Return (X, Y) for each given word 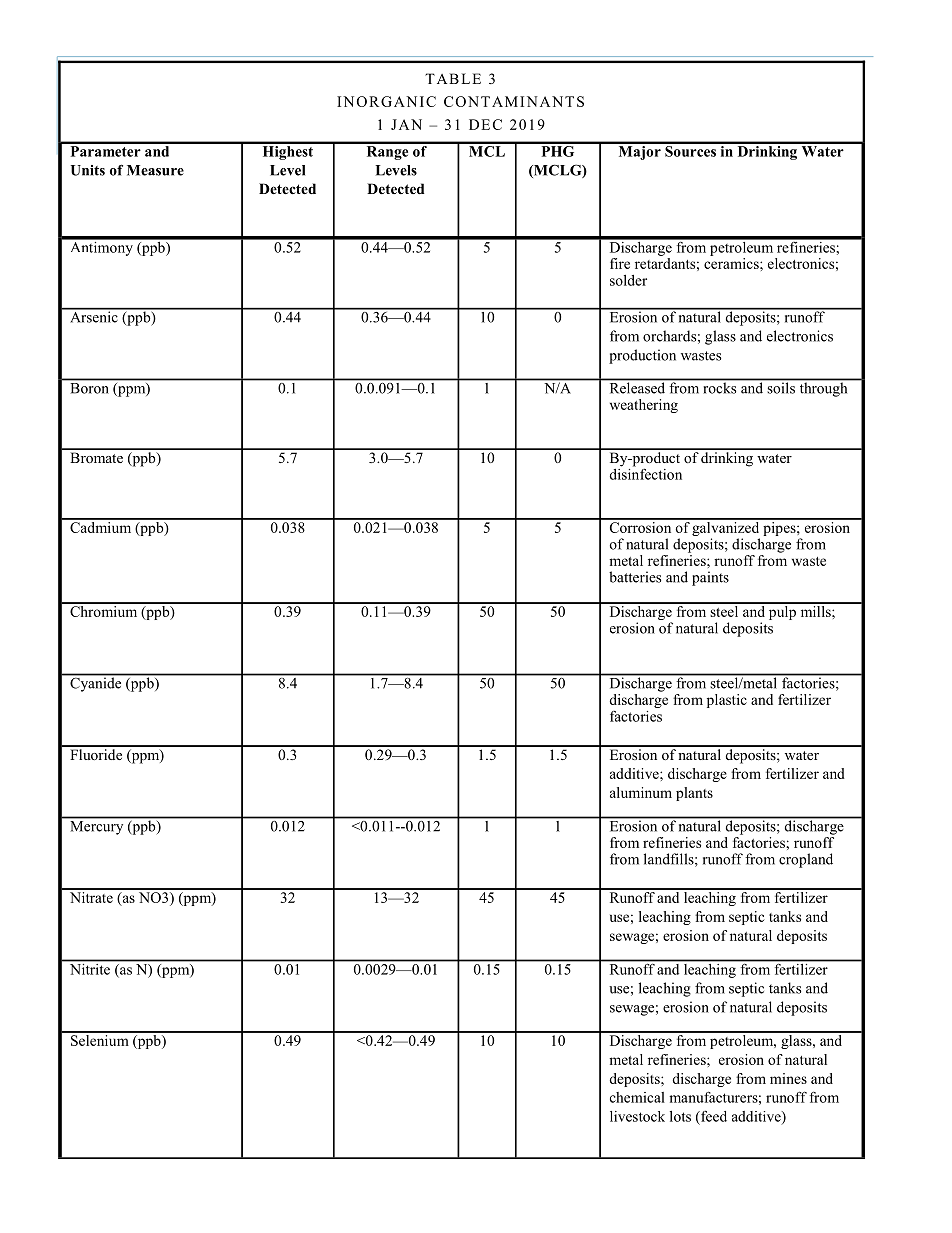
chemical (637, 1097)
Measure (155, 170)
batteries (635, 577)
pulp (782, 611)
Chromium (104, 610)
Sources (690, 150)
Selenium (100, 1039)
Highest (287, 151)
